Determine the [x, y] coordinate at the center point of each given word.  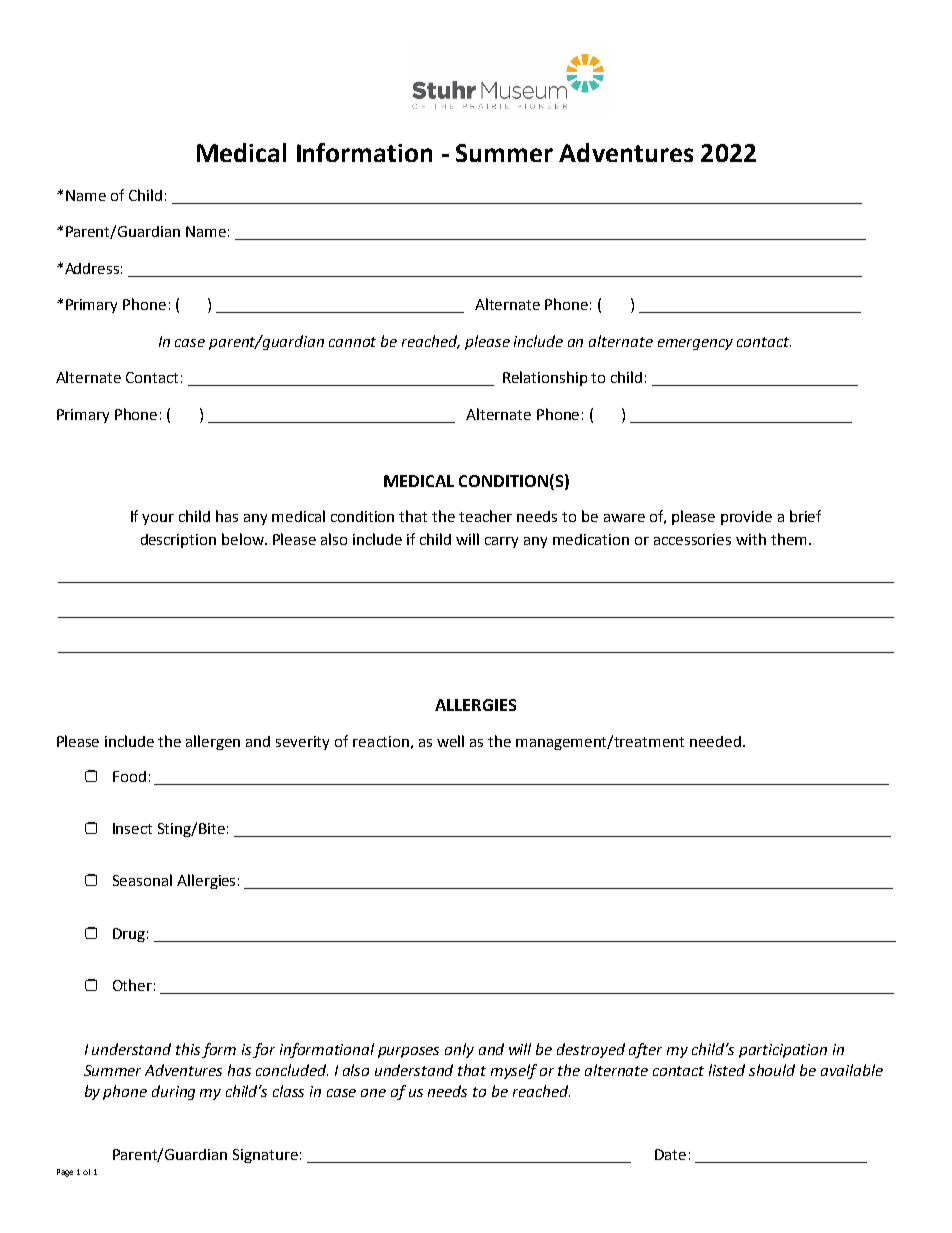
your [158, 519]
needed [717, 741]
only [459, 1050]
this [188, 1049]
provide [746, 518]
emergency [695, 344]
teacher [485, 516]
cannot [352, 342]
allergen [213, 742]
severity [302, 743]
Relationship [545, 378]
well [450, 741]
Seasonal [142, 880]
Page [65, 1173]
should [772, 1070]
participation [783, 1051]
